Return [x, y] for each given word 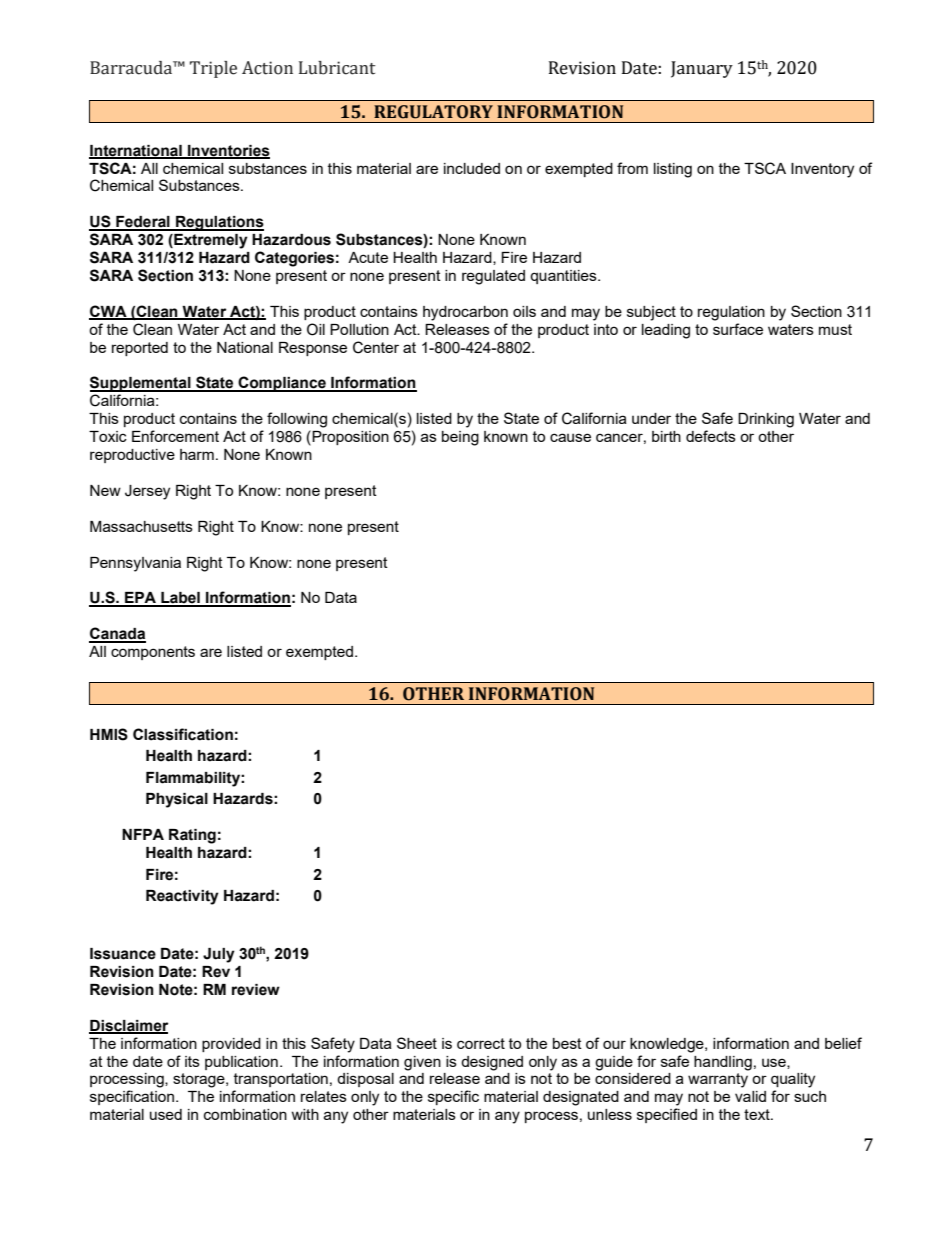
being [460, 438]
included [472, 168]
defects [711, 436]
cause [570, 437]
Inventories [228, 151]
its [192, 1061]
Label [180, 599]
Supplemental [141, 384]
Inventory [822, 170]
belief [843, 1043]
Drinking [766, 420]
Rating [192, 836]
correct [481, 1043]
